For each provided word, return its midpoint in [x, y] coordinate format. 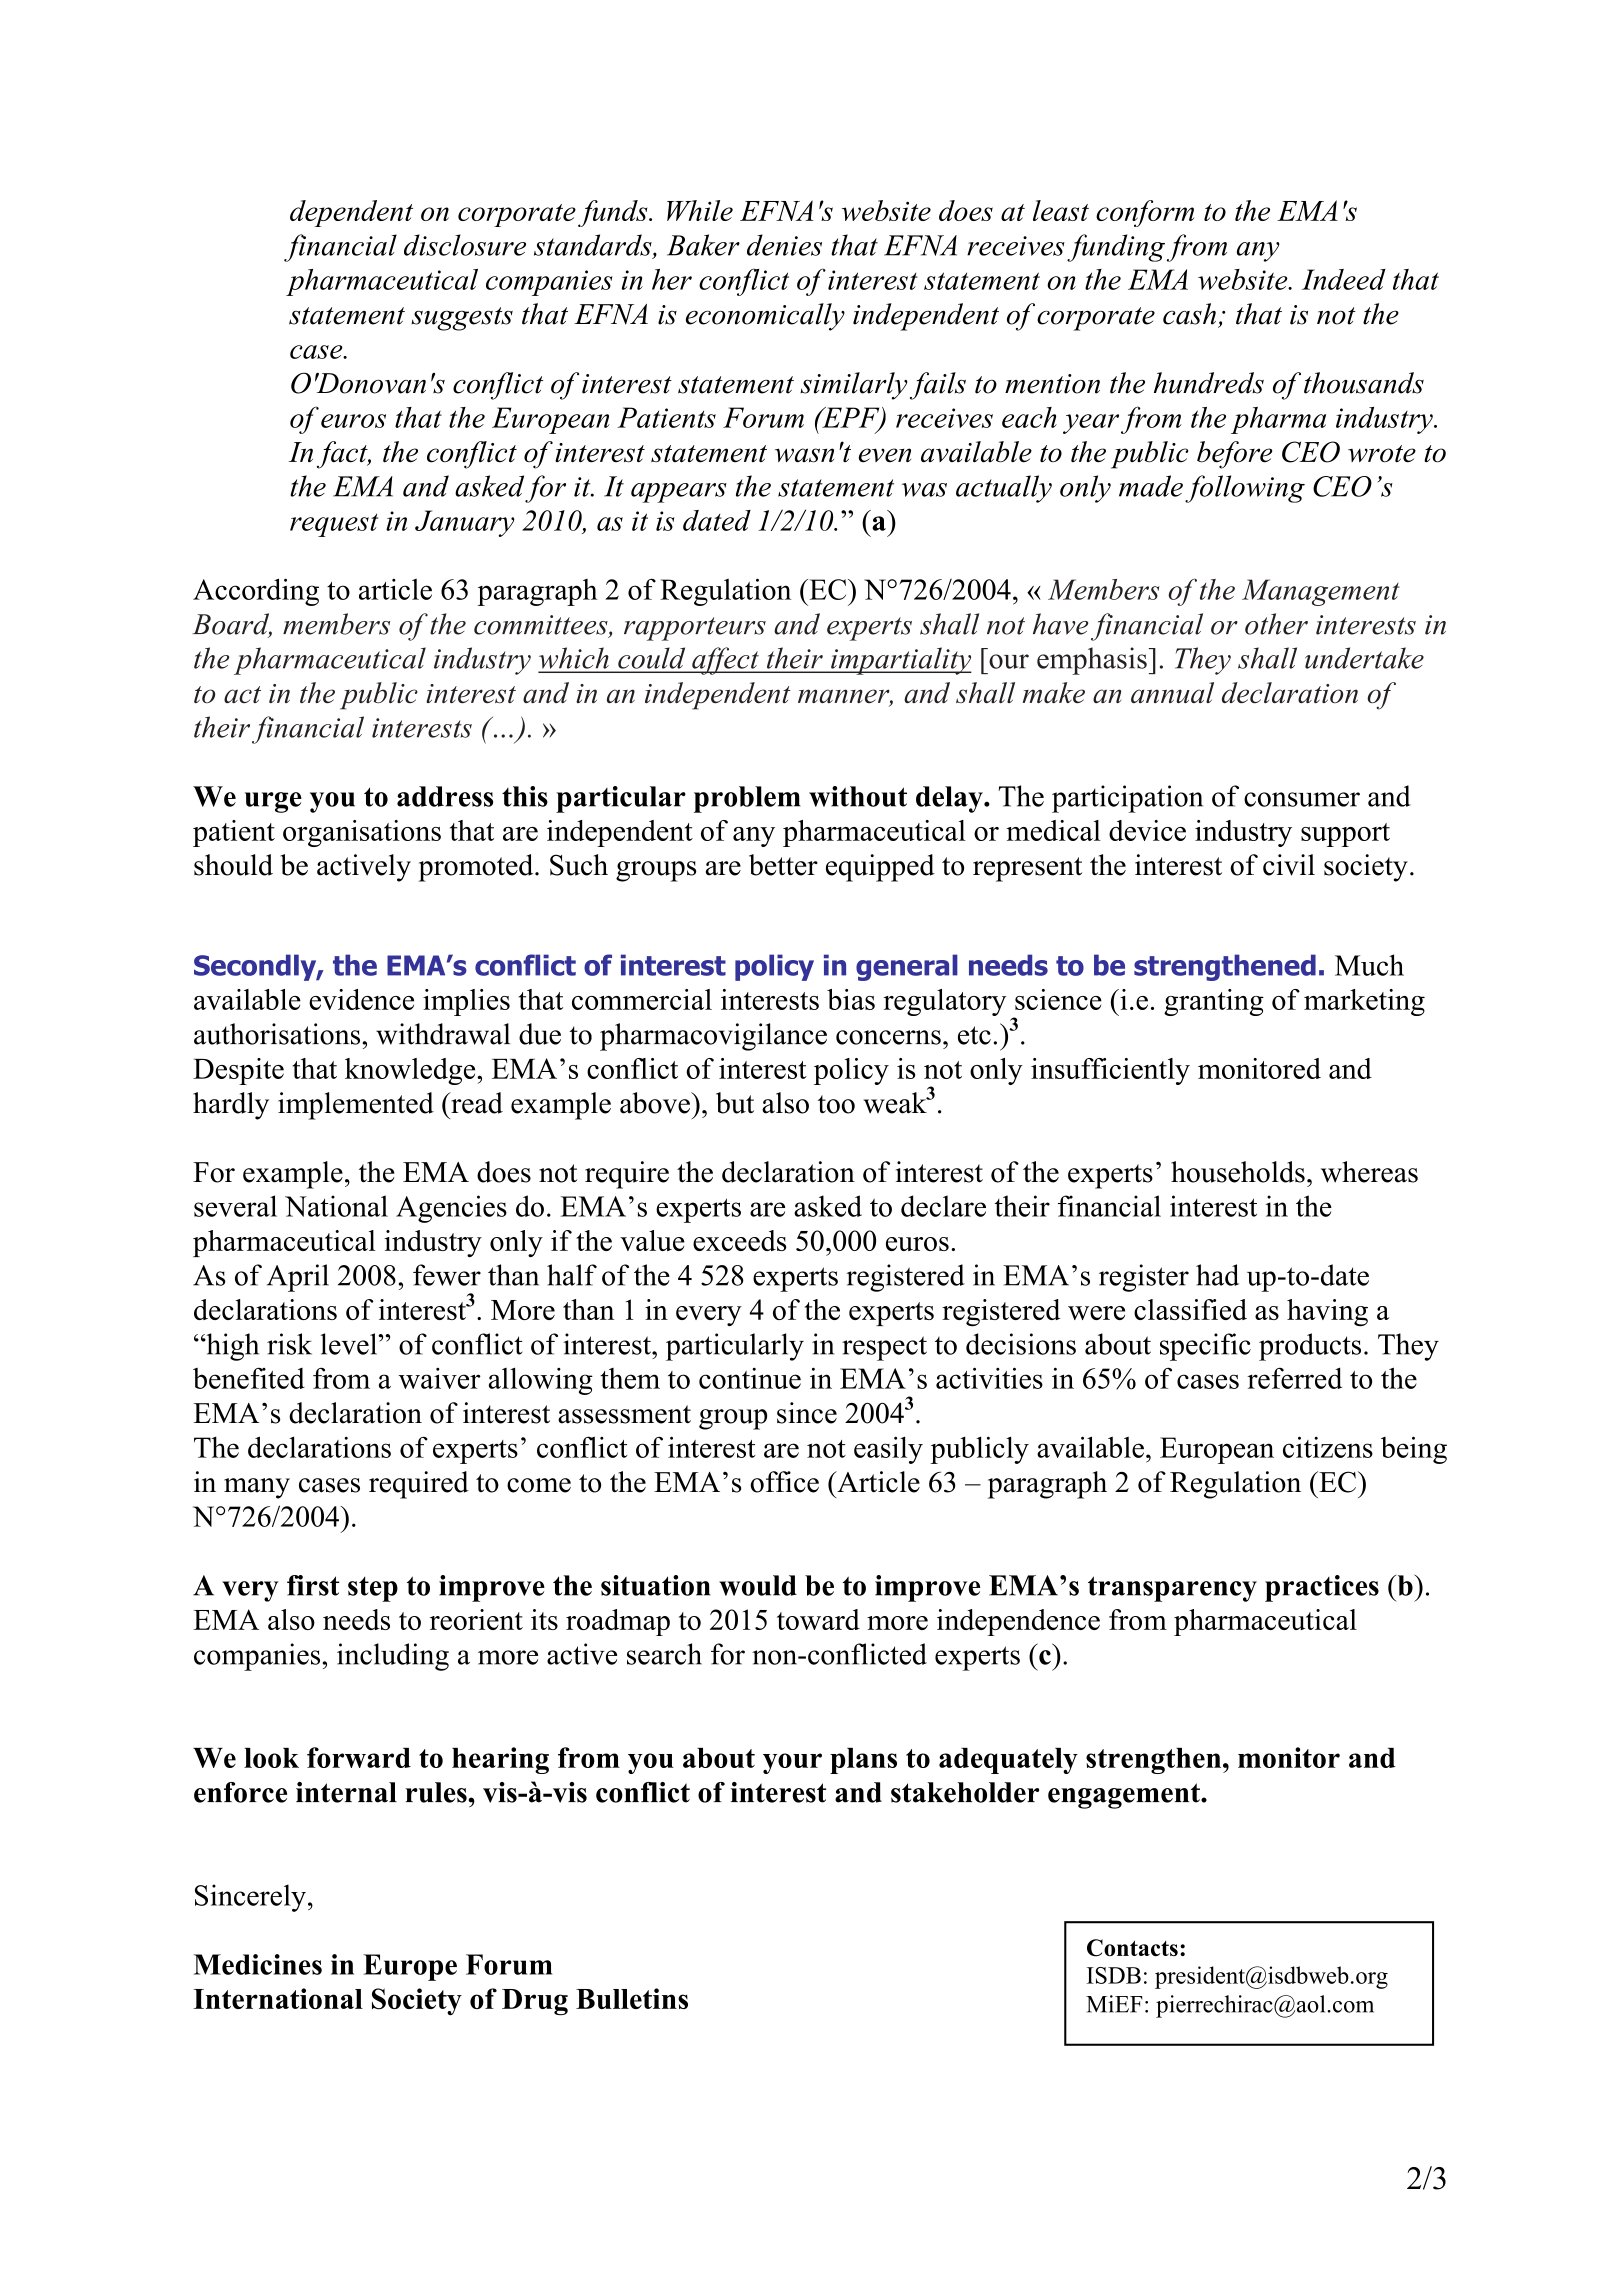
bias [851, 999]
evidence [361, 999]
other [1276, 624]
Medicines [258, 1964]
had [1217, 1275]
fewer [447, 1275]
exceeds [739, 1240]
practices [1322, 1588]
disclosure [465, 245]
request [334, 525]
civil [1289, 865]
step [373, 1589]
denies [784, 245]
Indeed [1344, 279]
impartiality [900, 661]
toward [818, 1619]
